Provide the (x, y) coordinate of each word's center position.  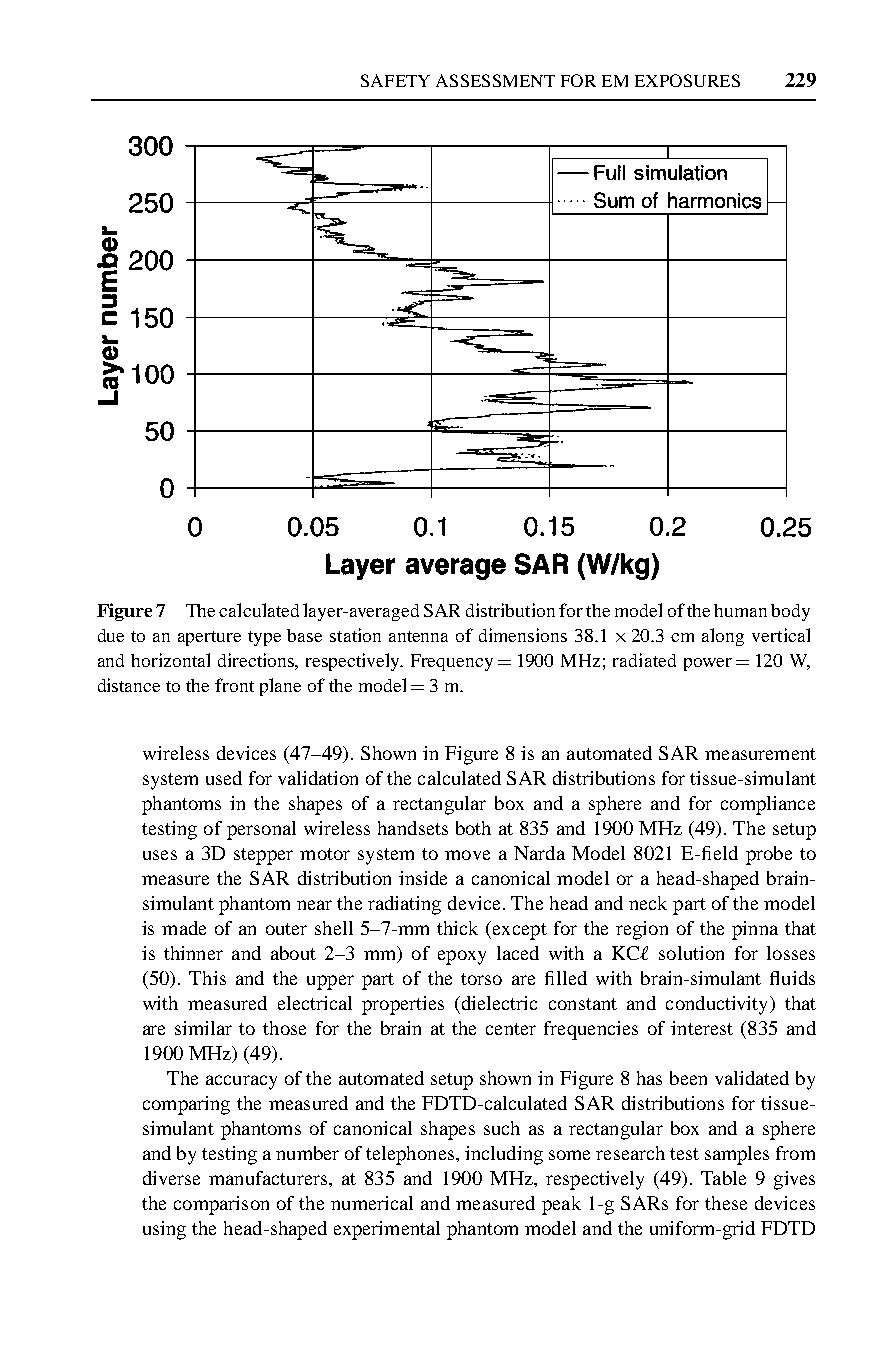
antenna (418, 636)
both (473, 828)
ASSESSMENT (495, 80)
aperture (209, 638)
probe (769, 855)
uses (160, 855)
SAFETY (395, 80)
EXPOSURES (687, 80)
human (740, 610)
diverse (171, 1178)
